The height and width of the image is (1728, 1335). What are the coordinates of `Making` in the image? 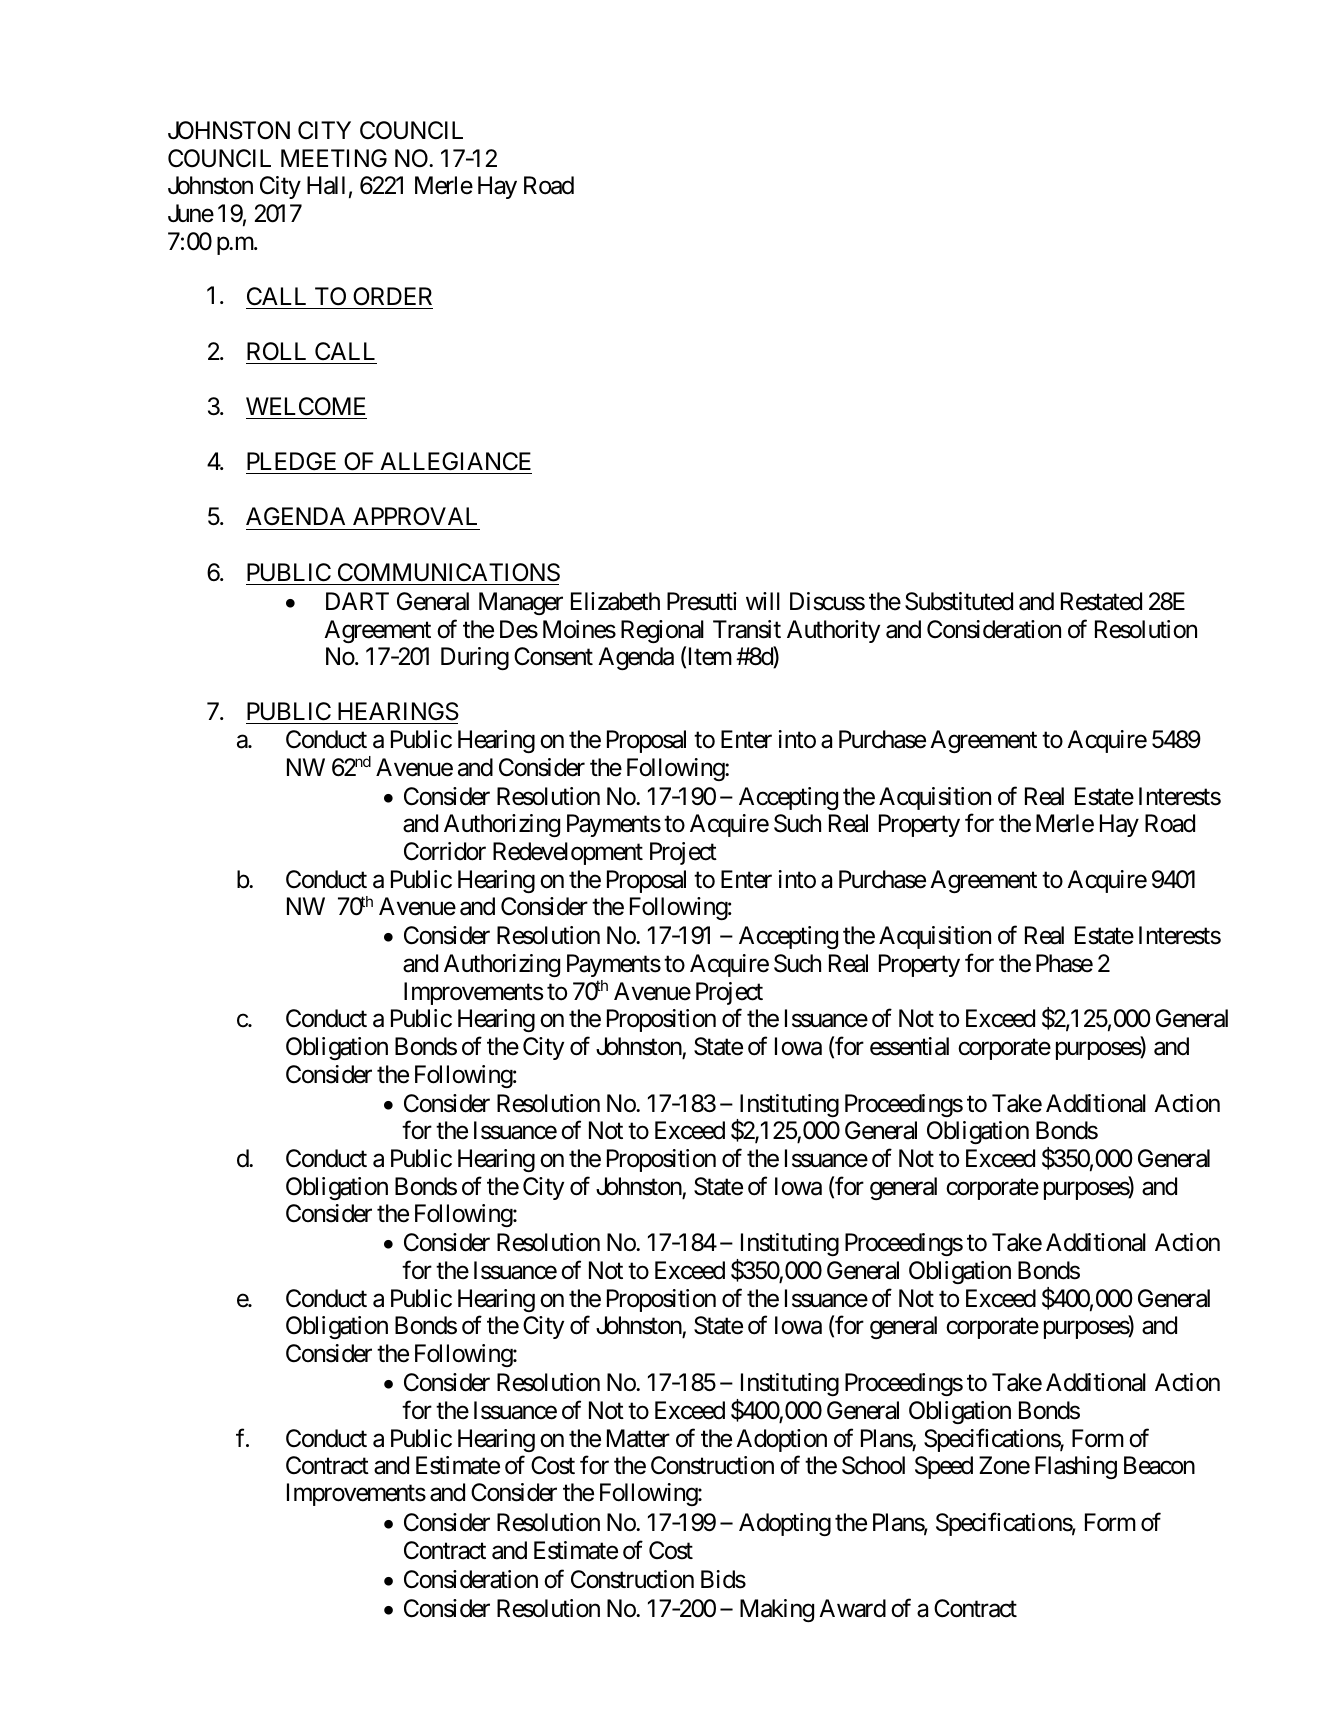 It's located at (777, 1610).
